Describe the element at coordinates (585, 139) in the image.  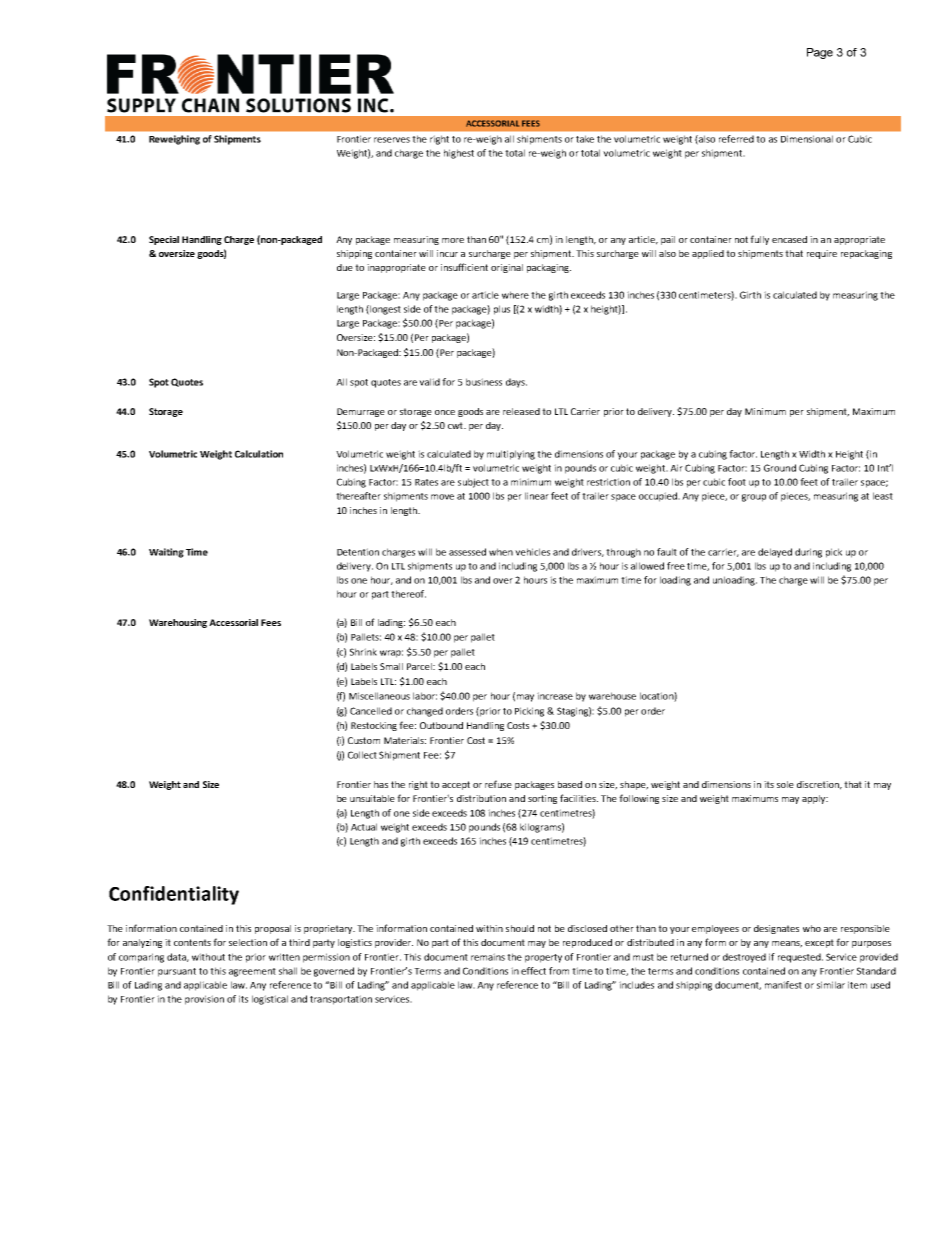
I see `take` at that location.
